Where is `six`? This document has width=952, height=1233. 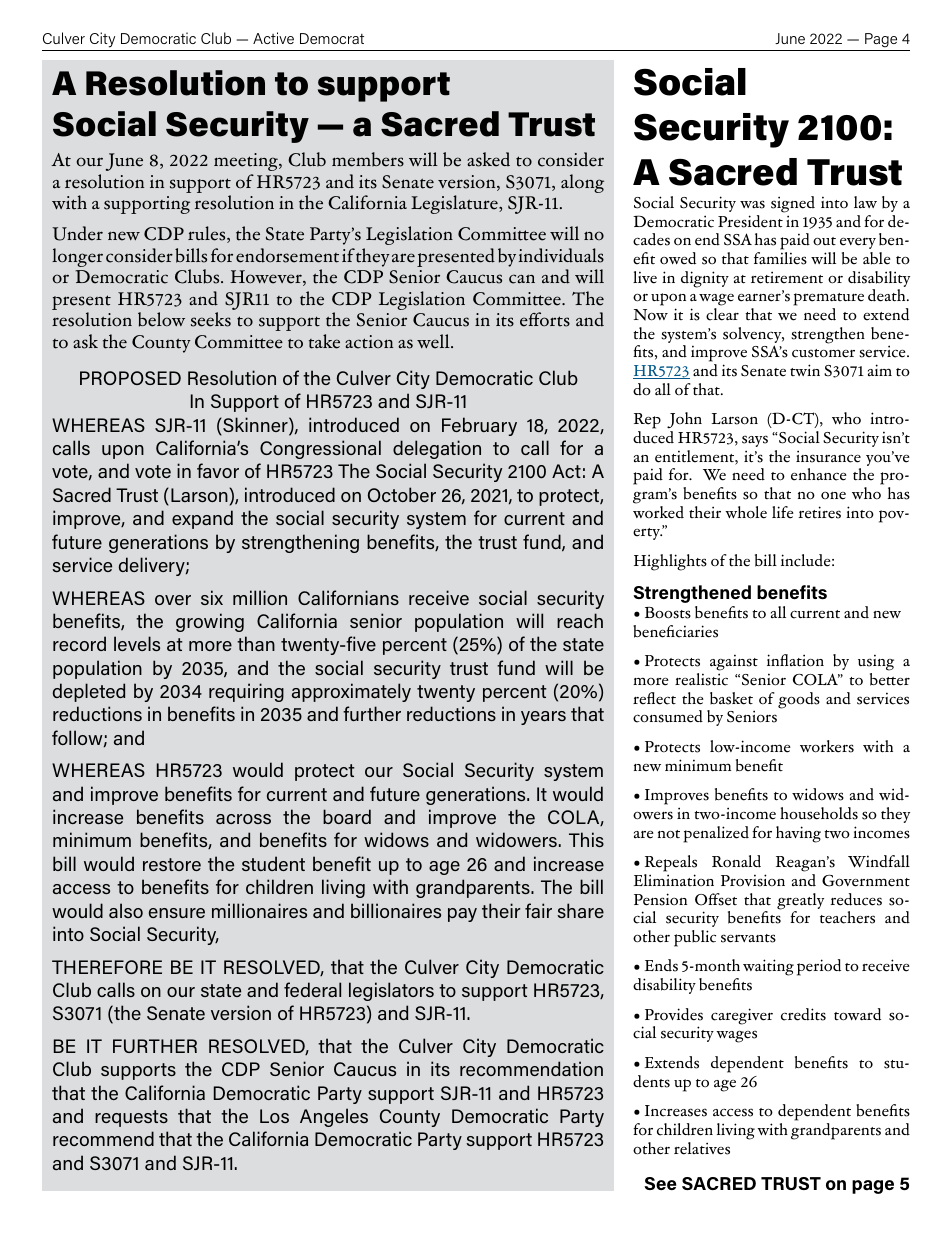
six is located at coordinates (212, 597).
